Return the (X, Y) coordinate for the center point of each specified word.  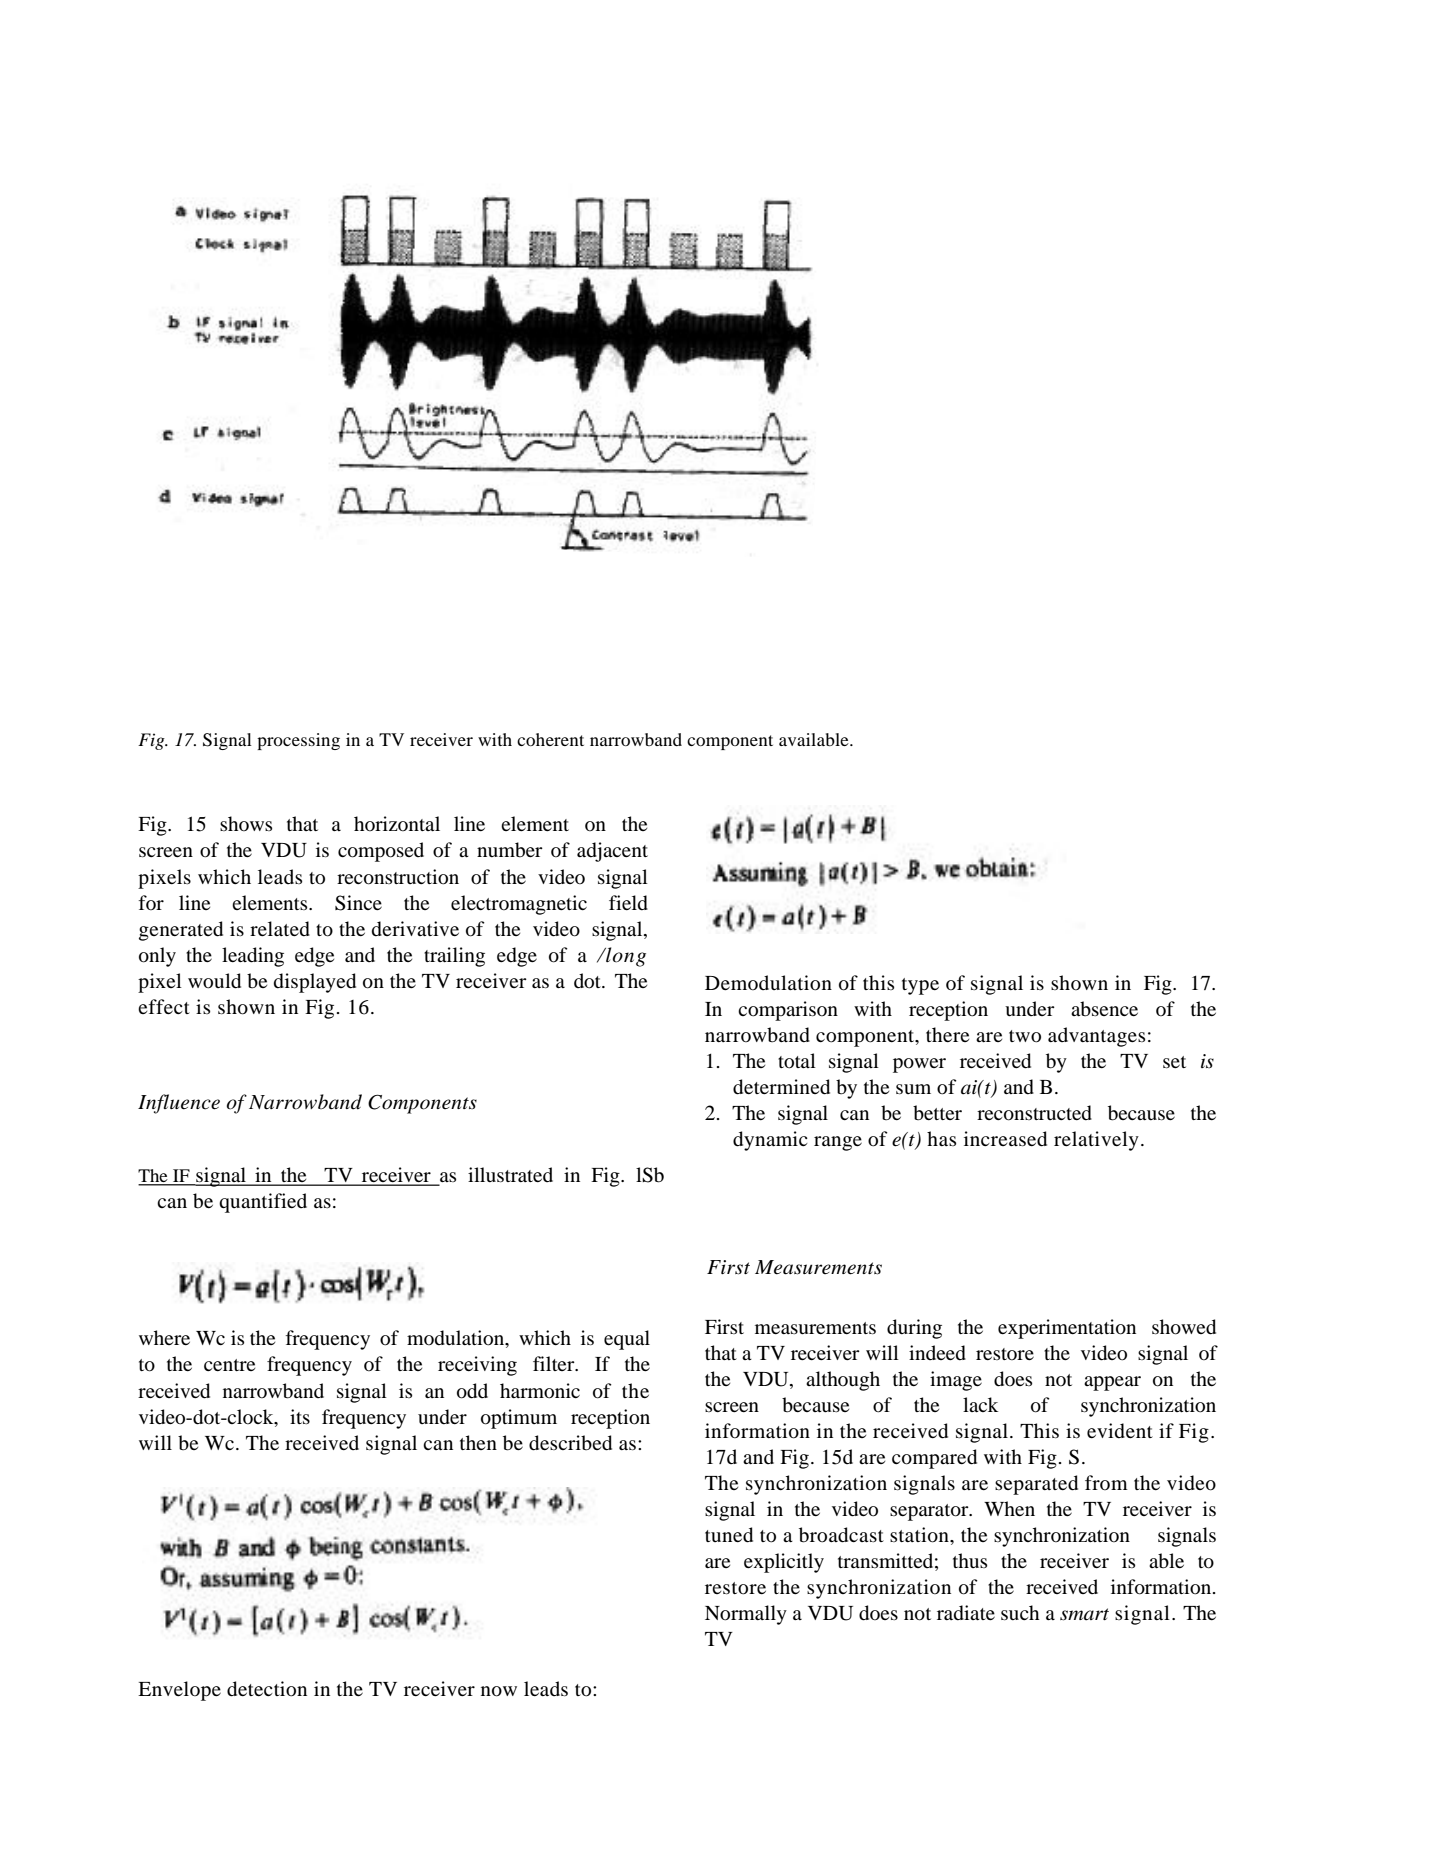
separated (1036, 1485)
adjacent (612, 852)
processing (298, 741)
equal (627, 1340)
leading (253, 957)
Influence (179, 1104)
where (164, 1337)
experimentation (1067, 1329)
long (625, 957)
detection (267, 1689)
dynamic (770, 1141)
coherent (550, 739)
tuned (729, 1535)
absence (1104, 1009)
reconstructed (1034, 1113)
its (300, 1416)
